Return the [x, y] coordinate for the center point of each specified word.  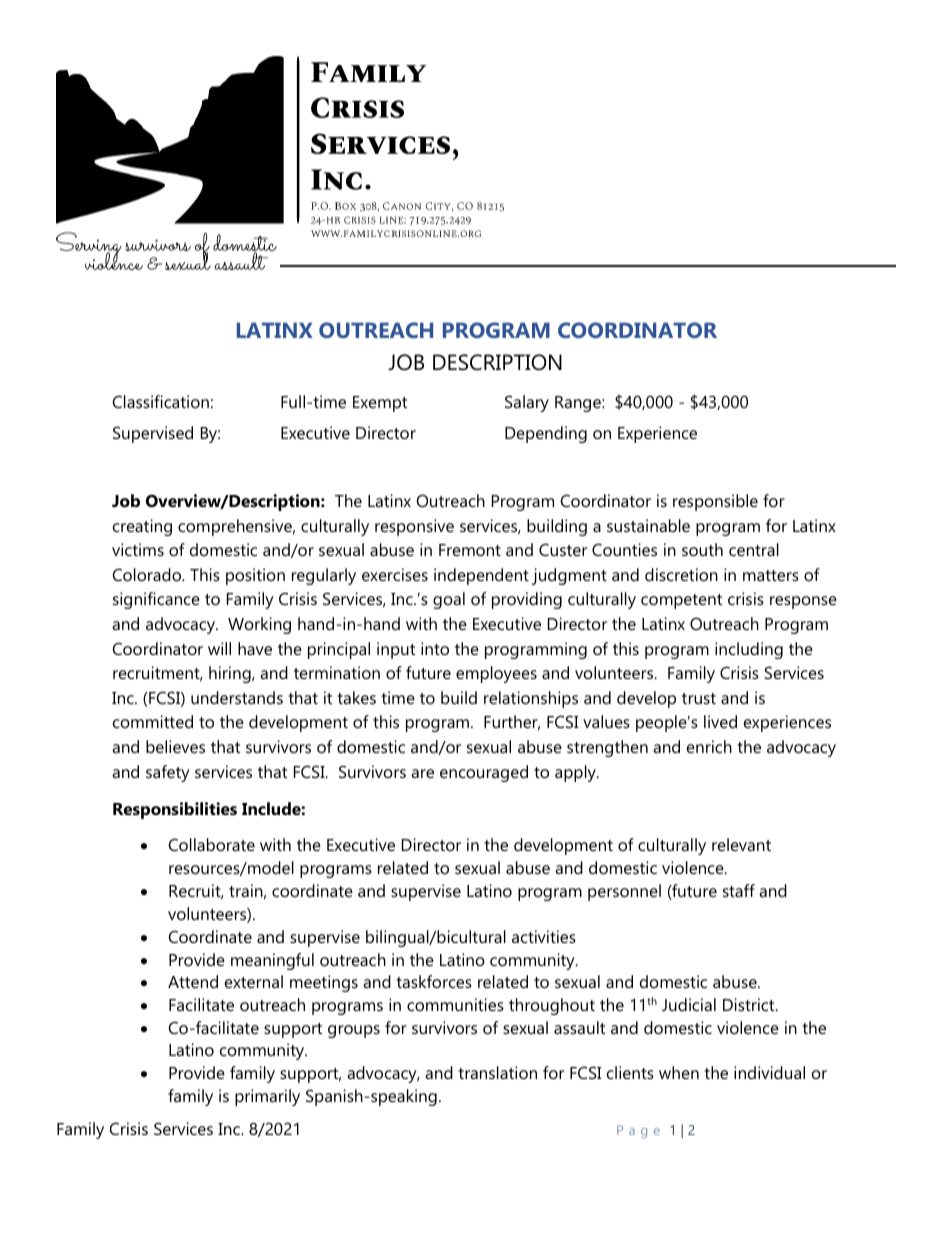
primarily [267, 1097]
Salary [527, 403]
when [679, 1072]
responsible [715, 502]
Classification [161, 401]
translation [497, 1072]
